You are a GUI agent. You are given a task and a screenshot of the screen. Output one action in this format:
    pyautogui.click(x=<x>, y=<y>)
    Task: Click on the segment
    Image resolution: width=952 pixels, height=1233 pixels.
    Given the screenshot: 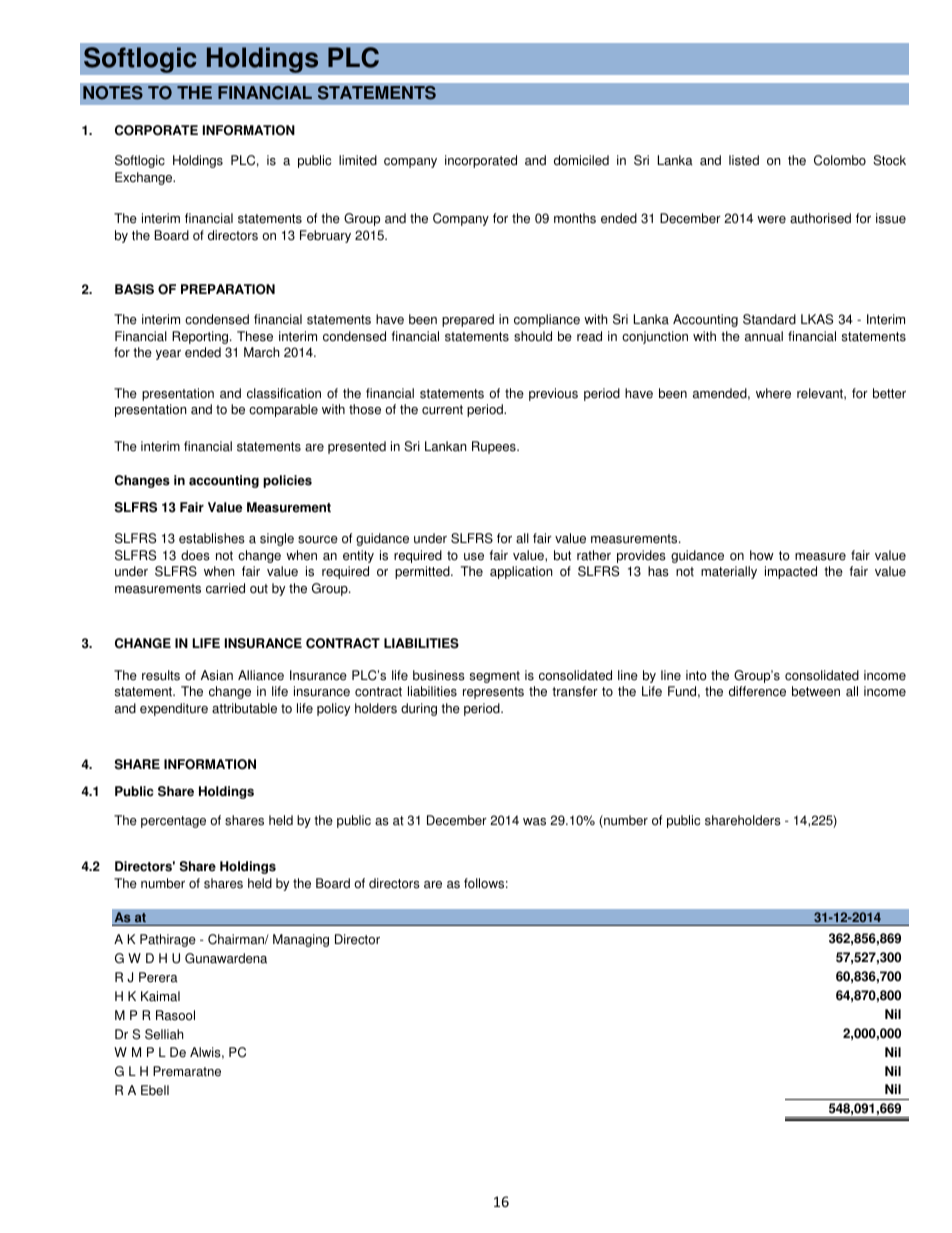 What is the action you would take?
    pyautogui.click(x=495, y=677)
